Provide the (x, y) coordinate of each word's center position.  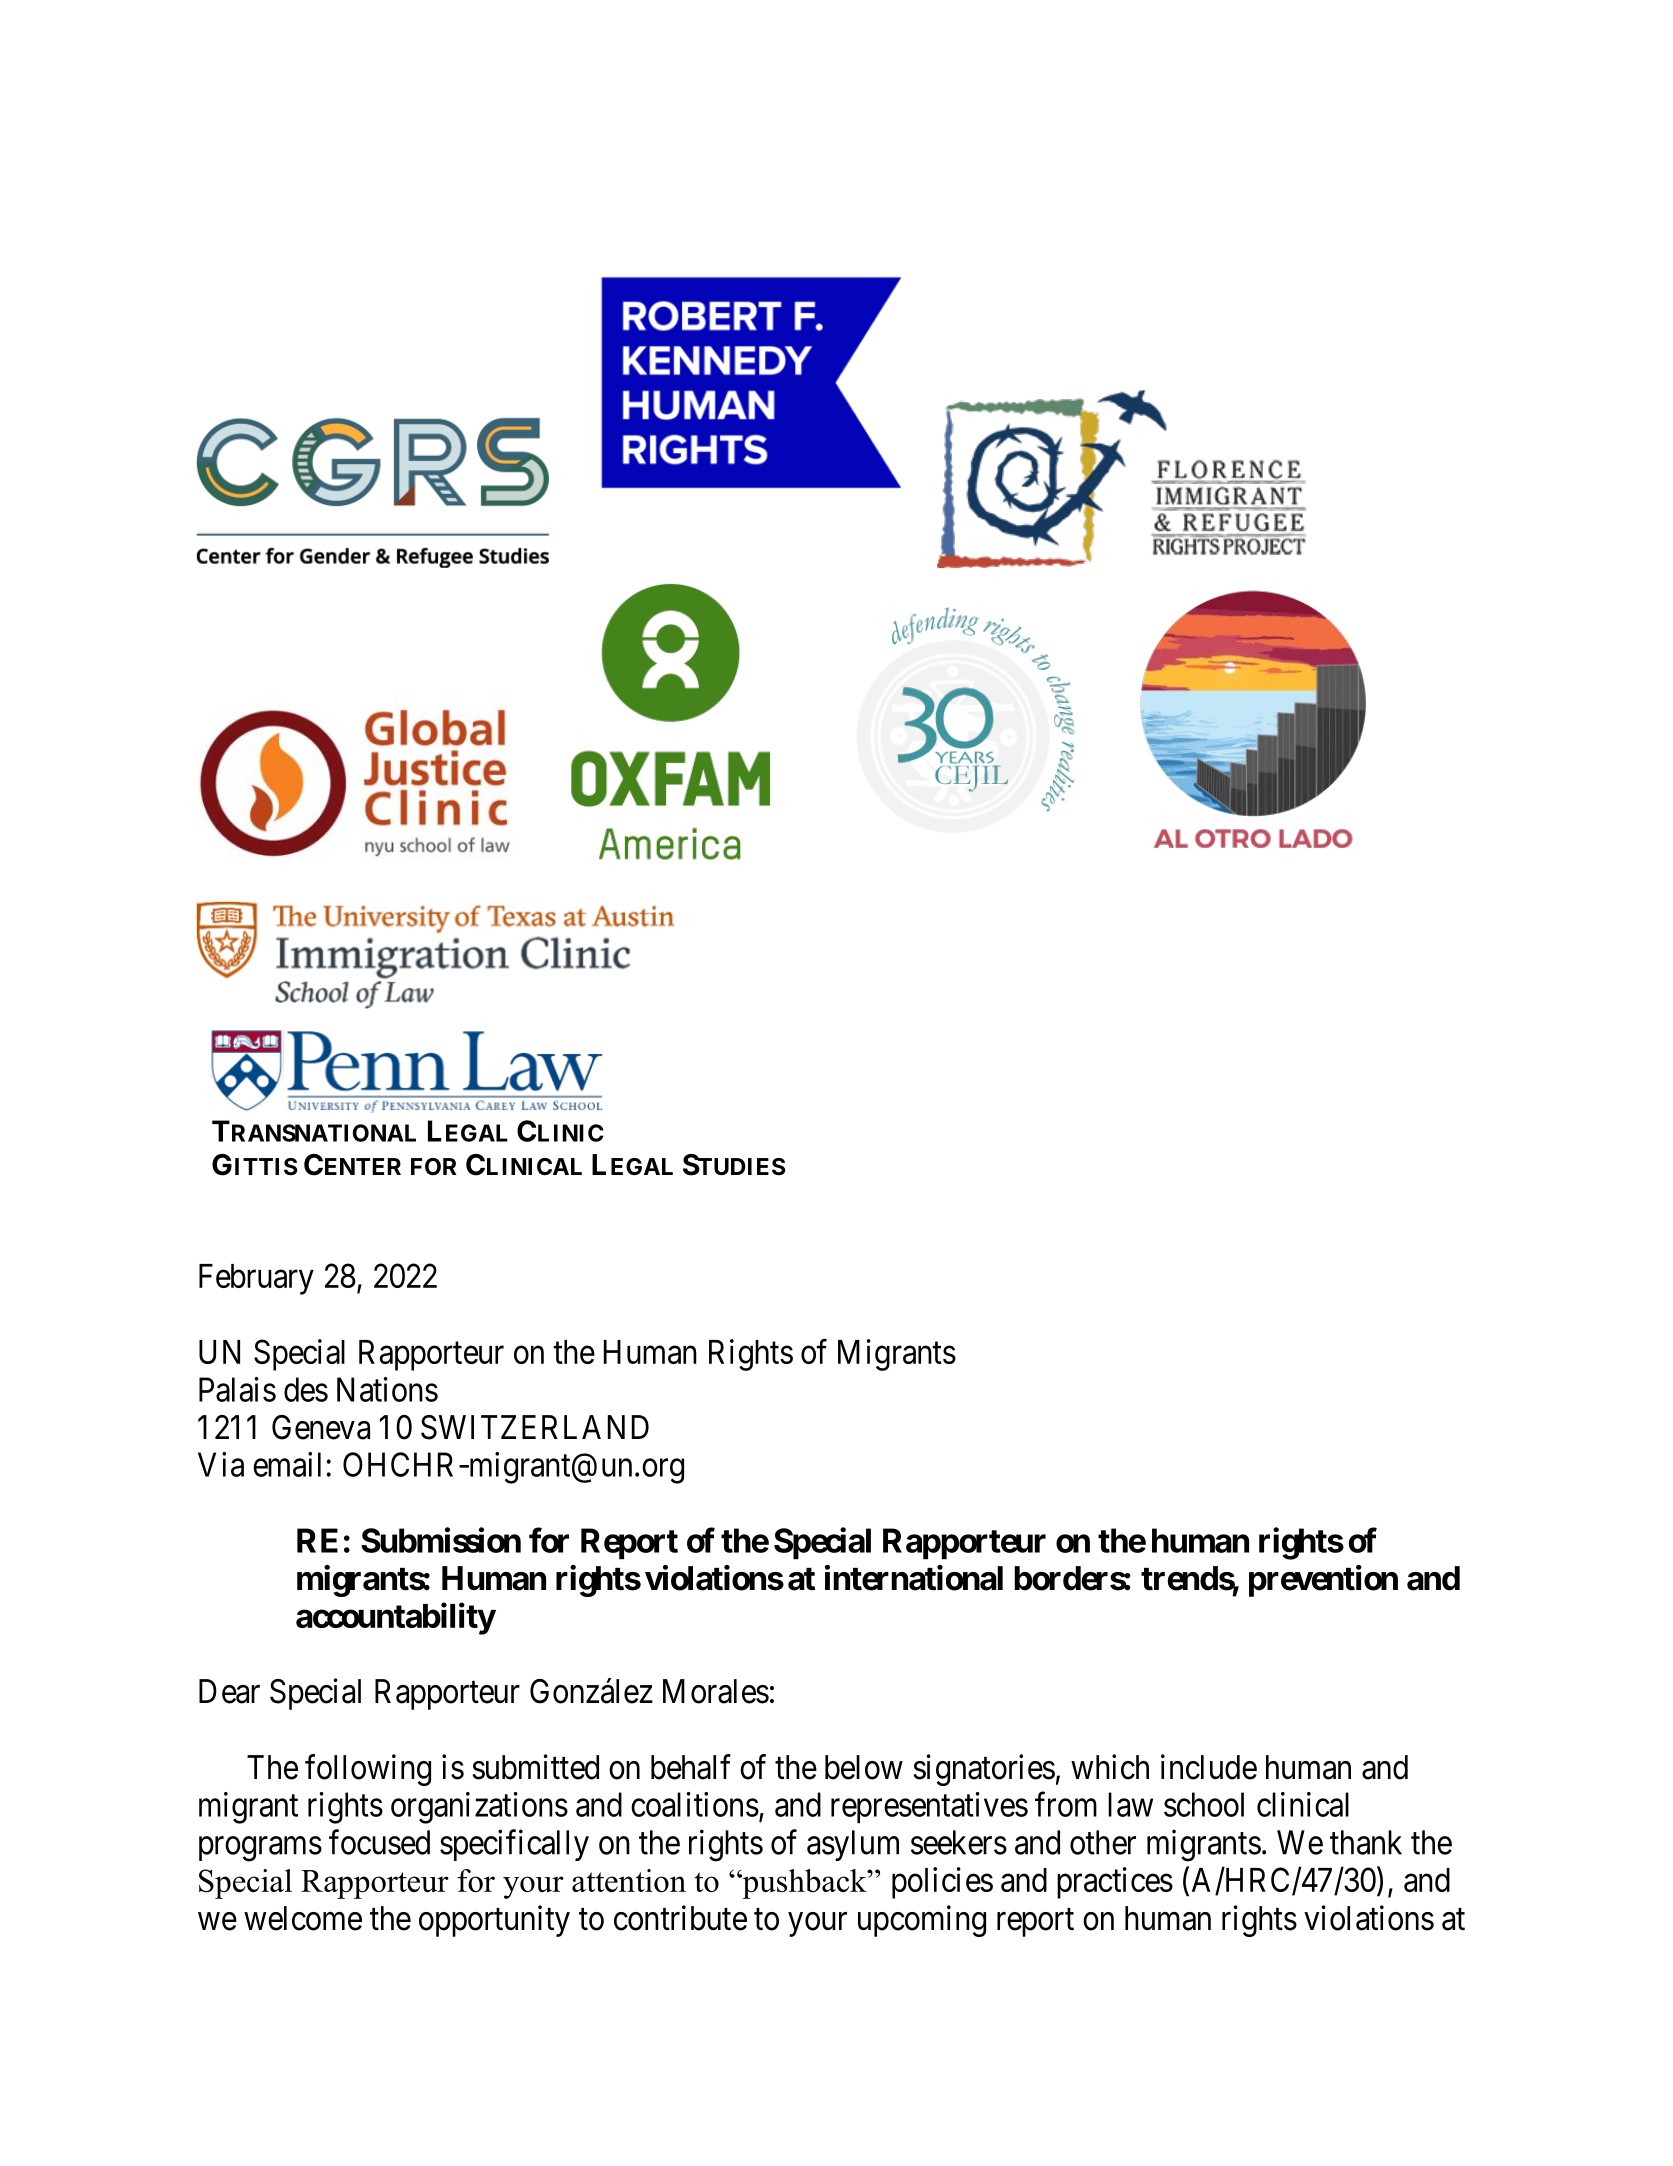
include (1209, 1767)
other (1103, 1842)
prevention (1323, 1581)
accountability (395, 1619)
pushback (804, 1884)
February (256, 1279)
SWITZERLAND (535, 1427)
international (914, 1578)
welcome (303, 1918)
